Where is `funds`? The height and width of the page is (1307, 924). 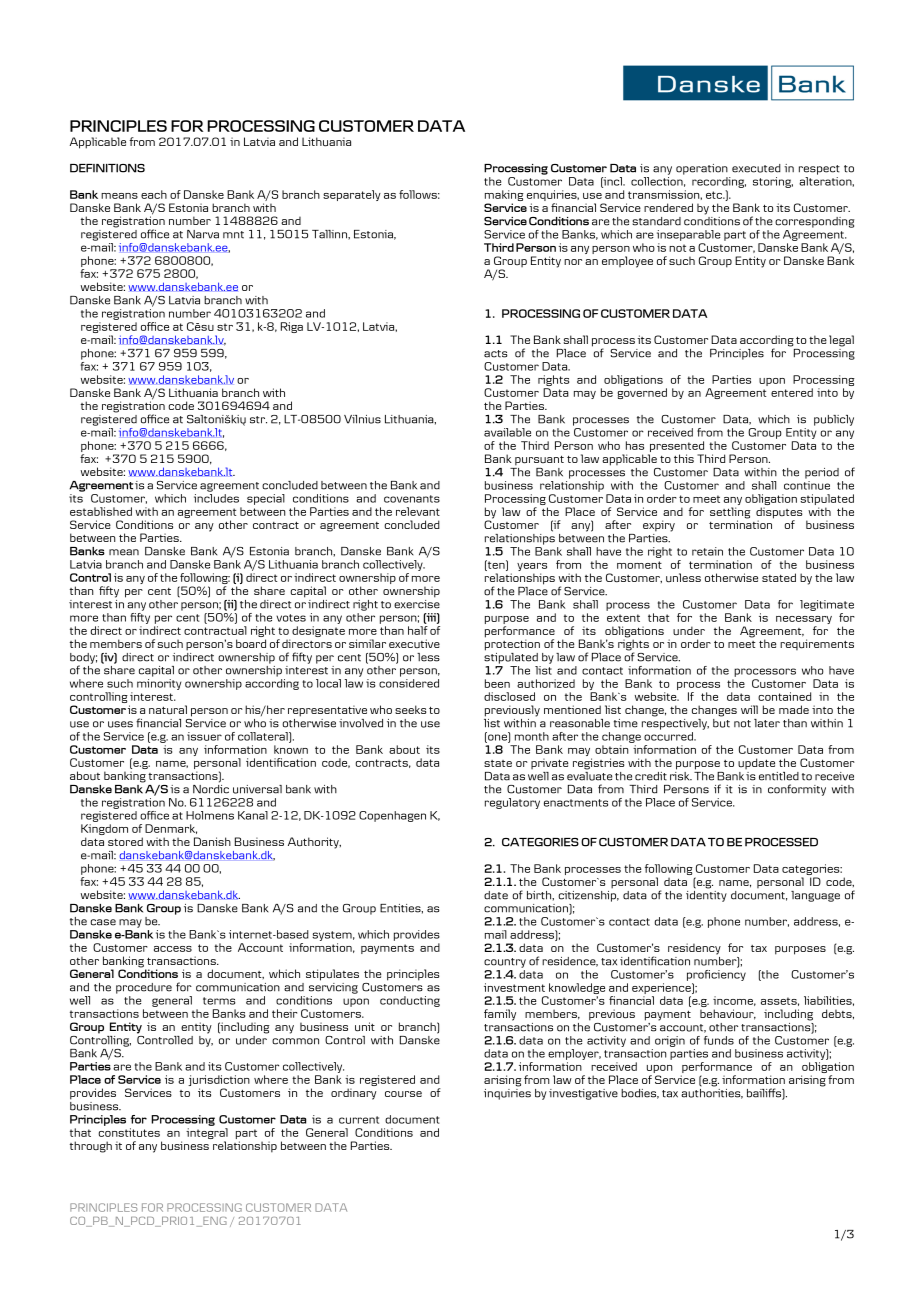
funds is located at coordinates (719, 1040).
